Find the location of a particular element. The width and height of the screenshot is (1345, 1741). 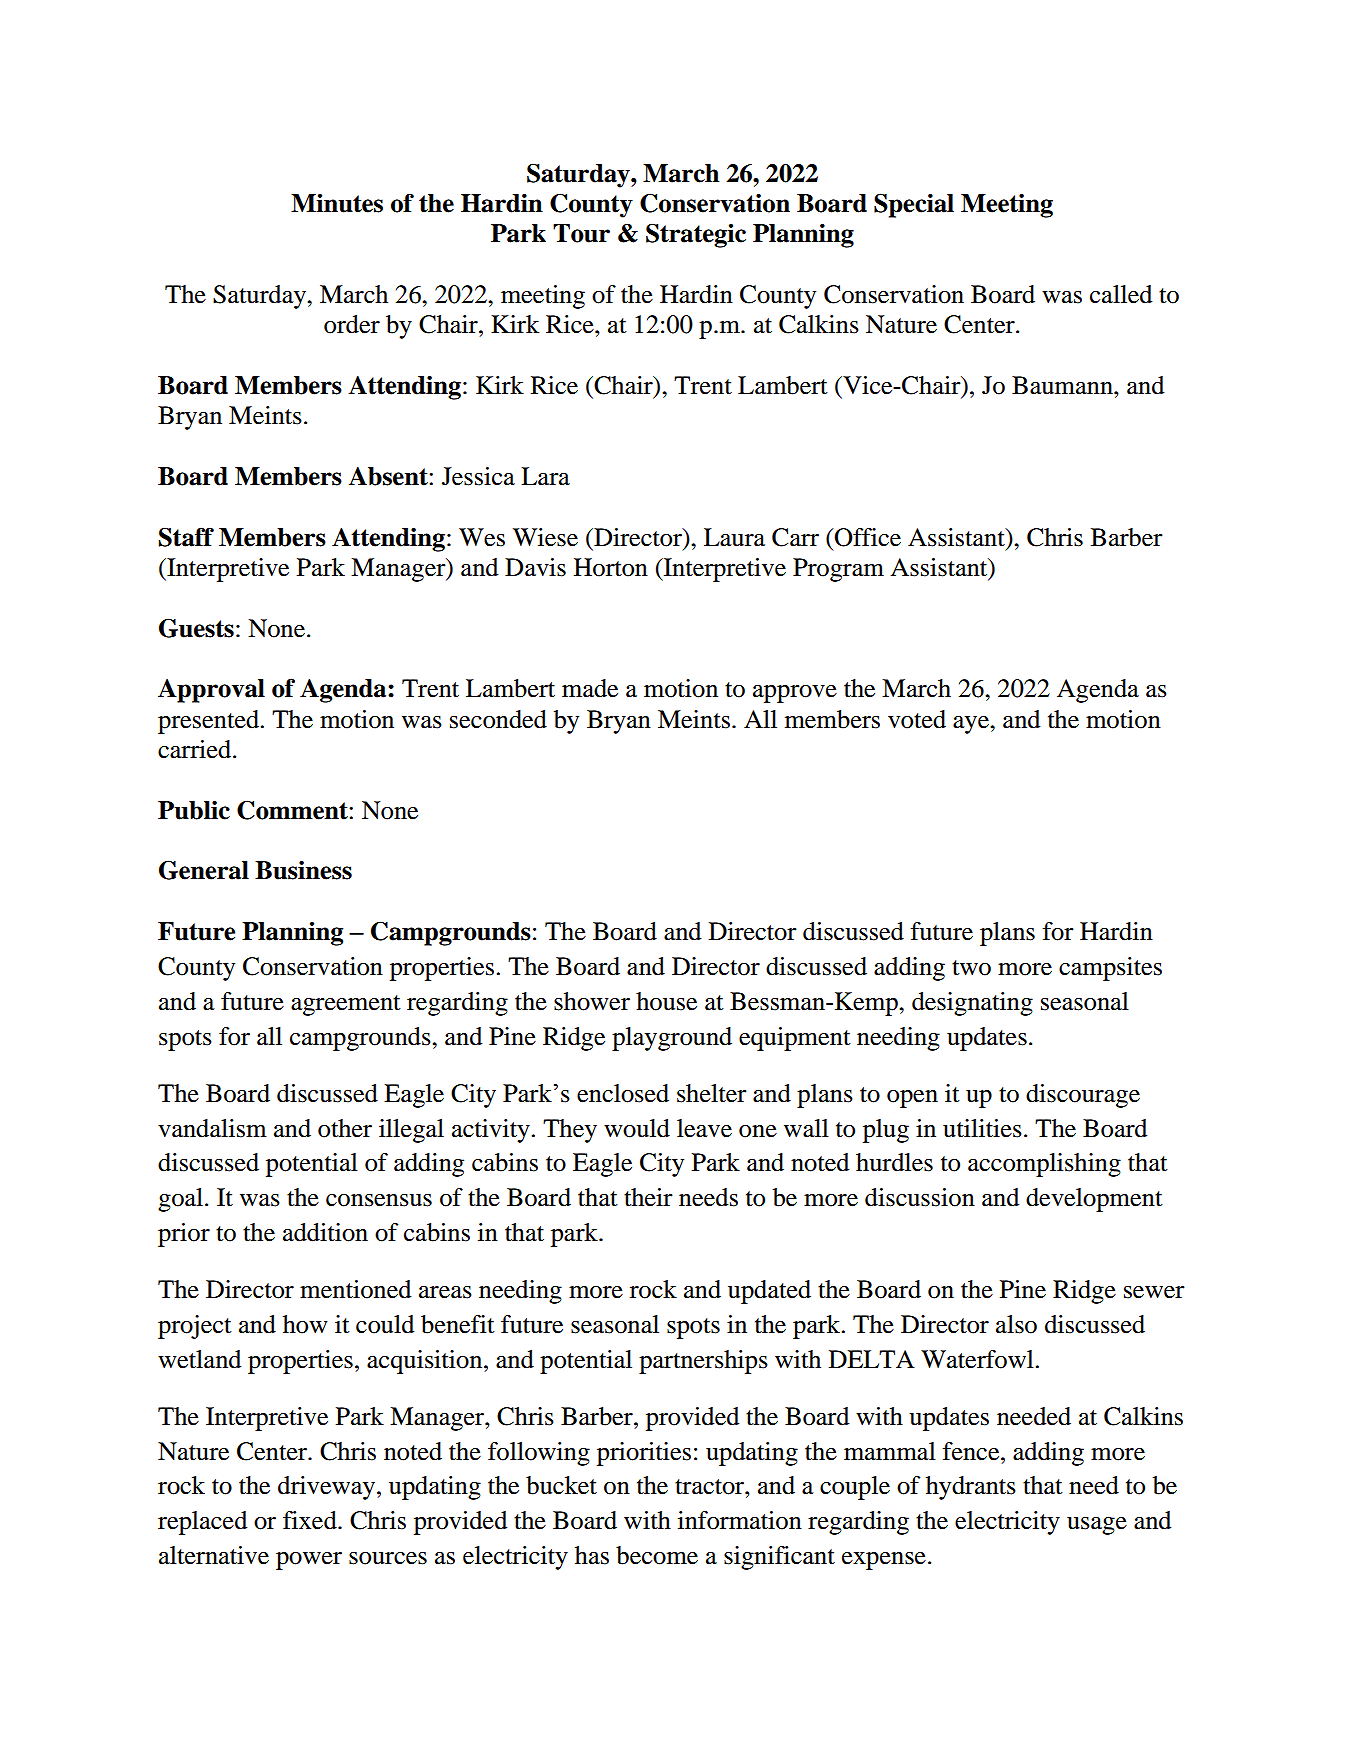

accomplishing is located at coordinates (1044, 1165).
